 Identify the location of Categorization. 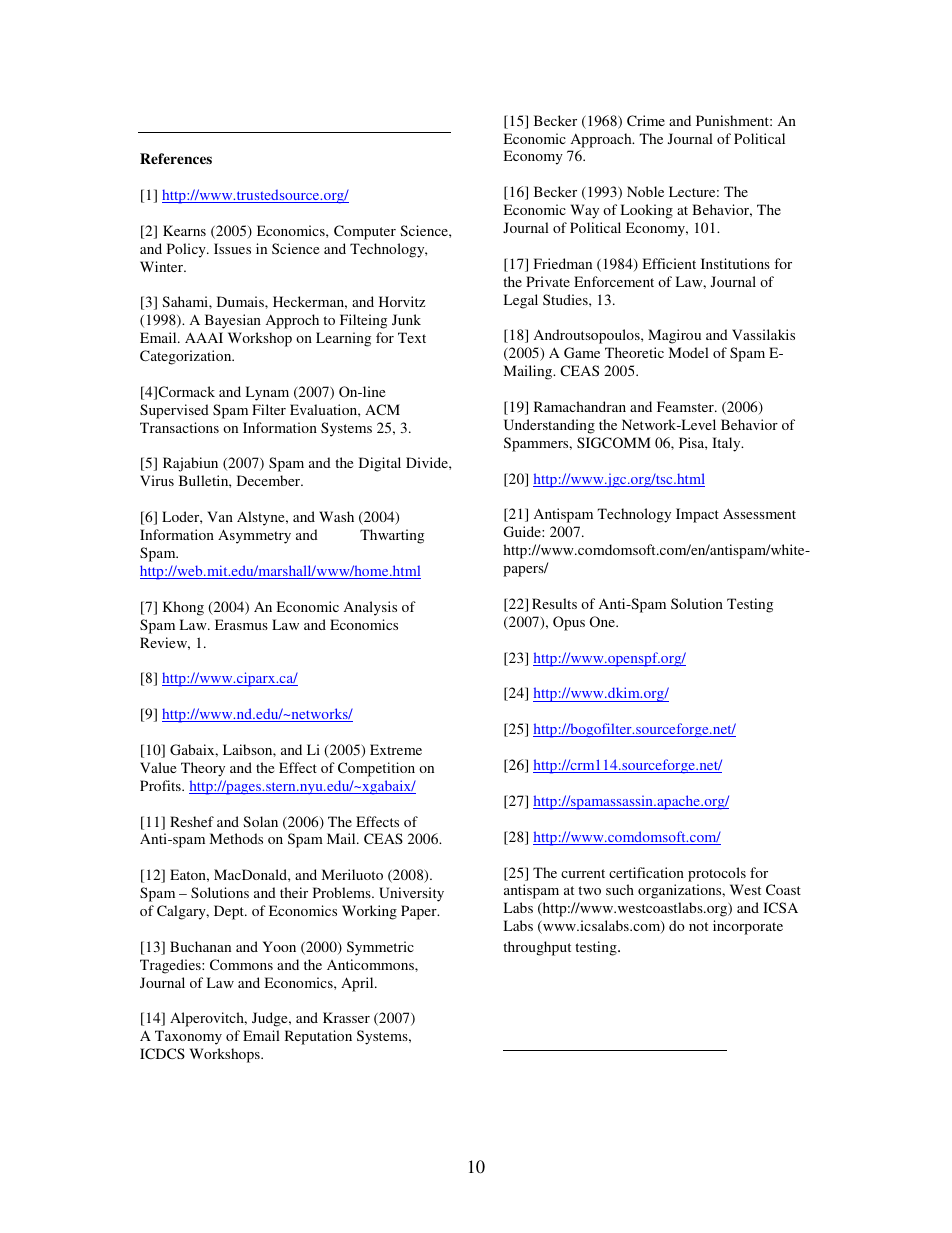
(187, 357).
